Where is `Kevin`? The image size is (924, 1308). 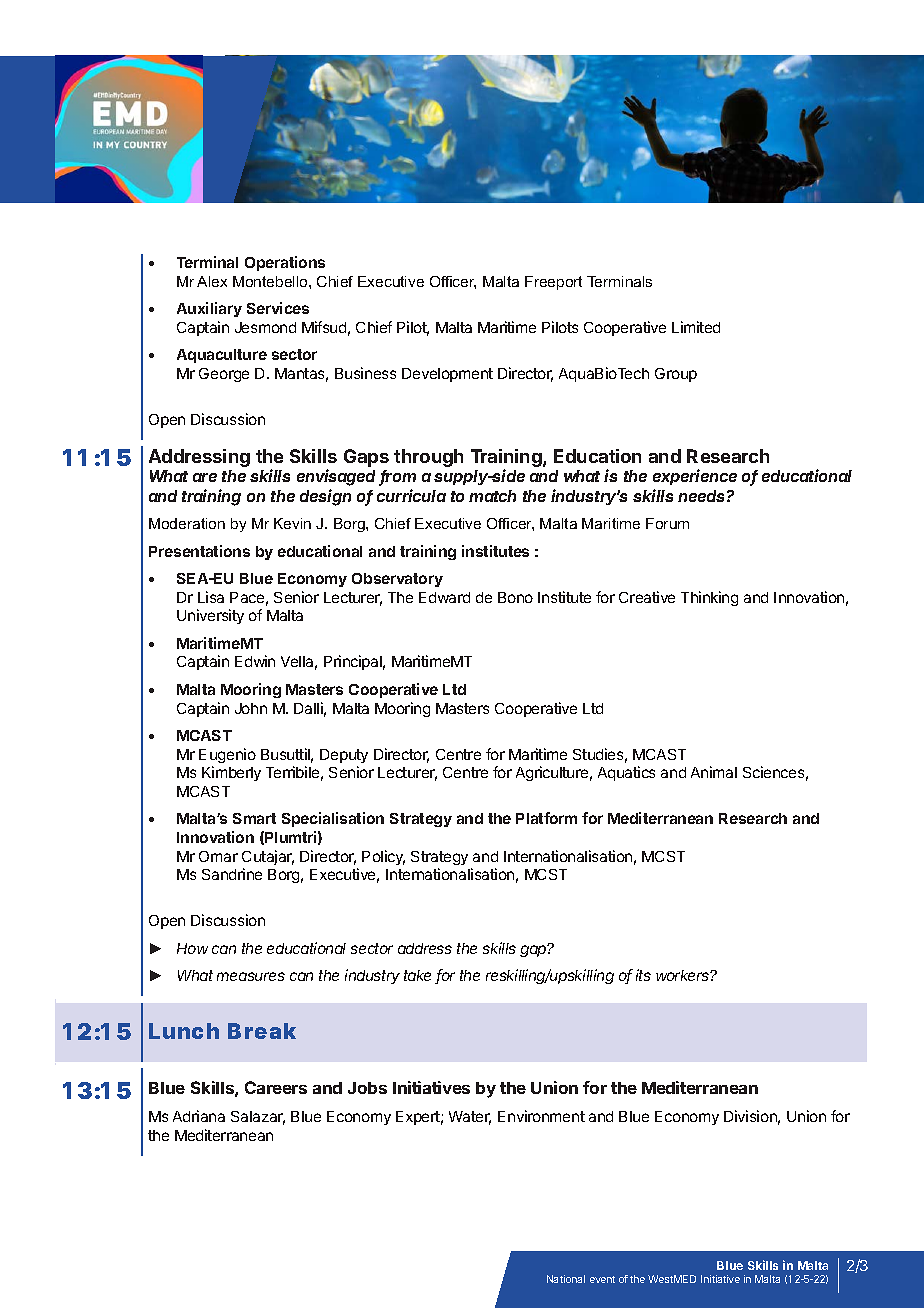 Kevin is located at coordinates (292, 523).
